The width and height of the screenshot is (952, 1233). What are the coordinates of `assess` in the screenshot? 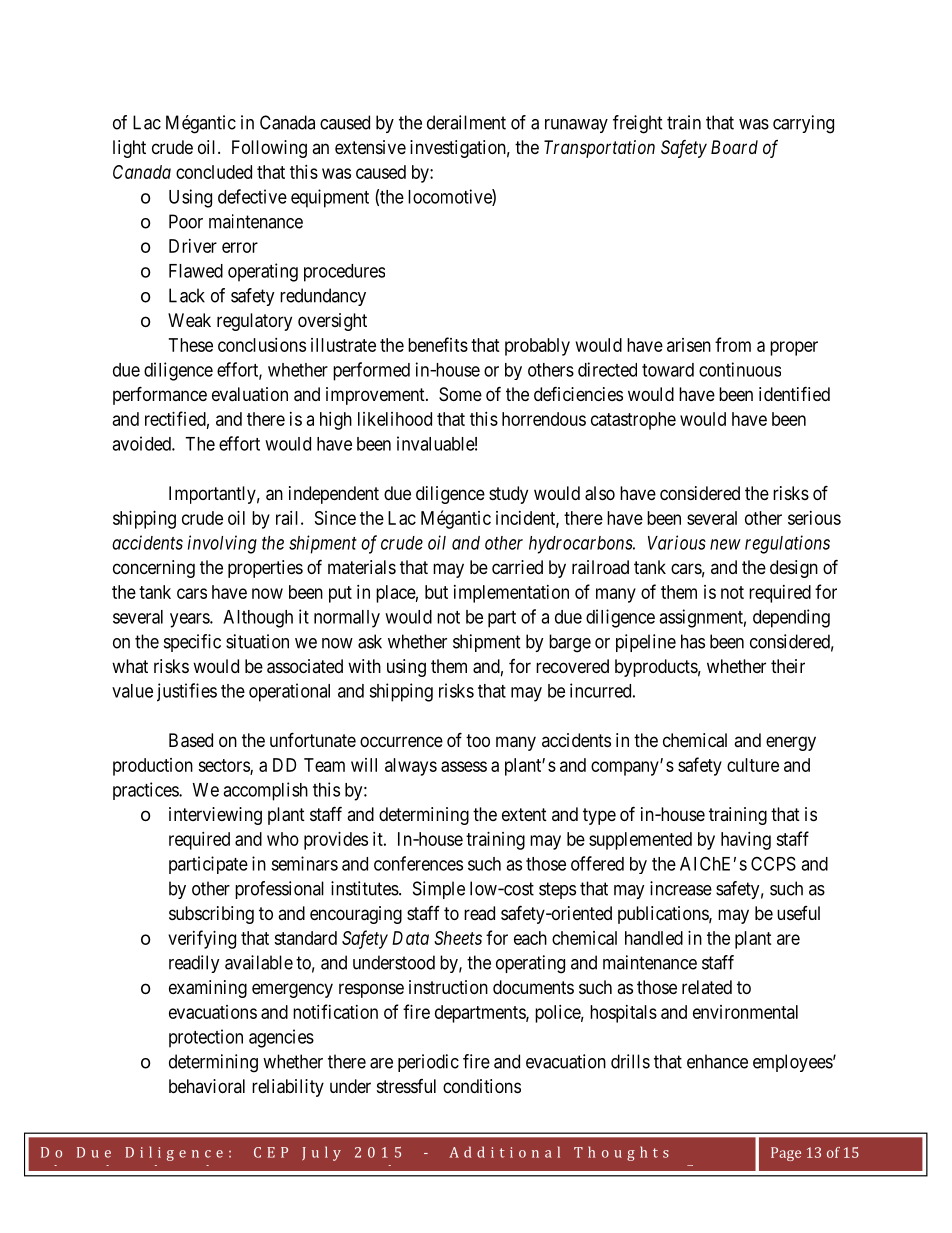 It's located at (464, 766).
